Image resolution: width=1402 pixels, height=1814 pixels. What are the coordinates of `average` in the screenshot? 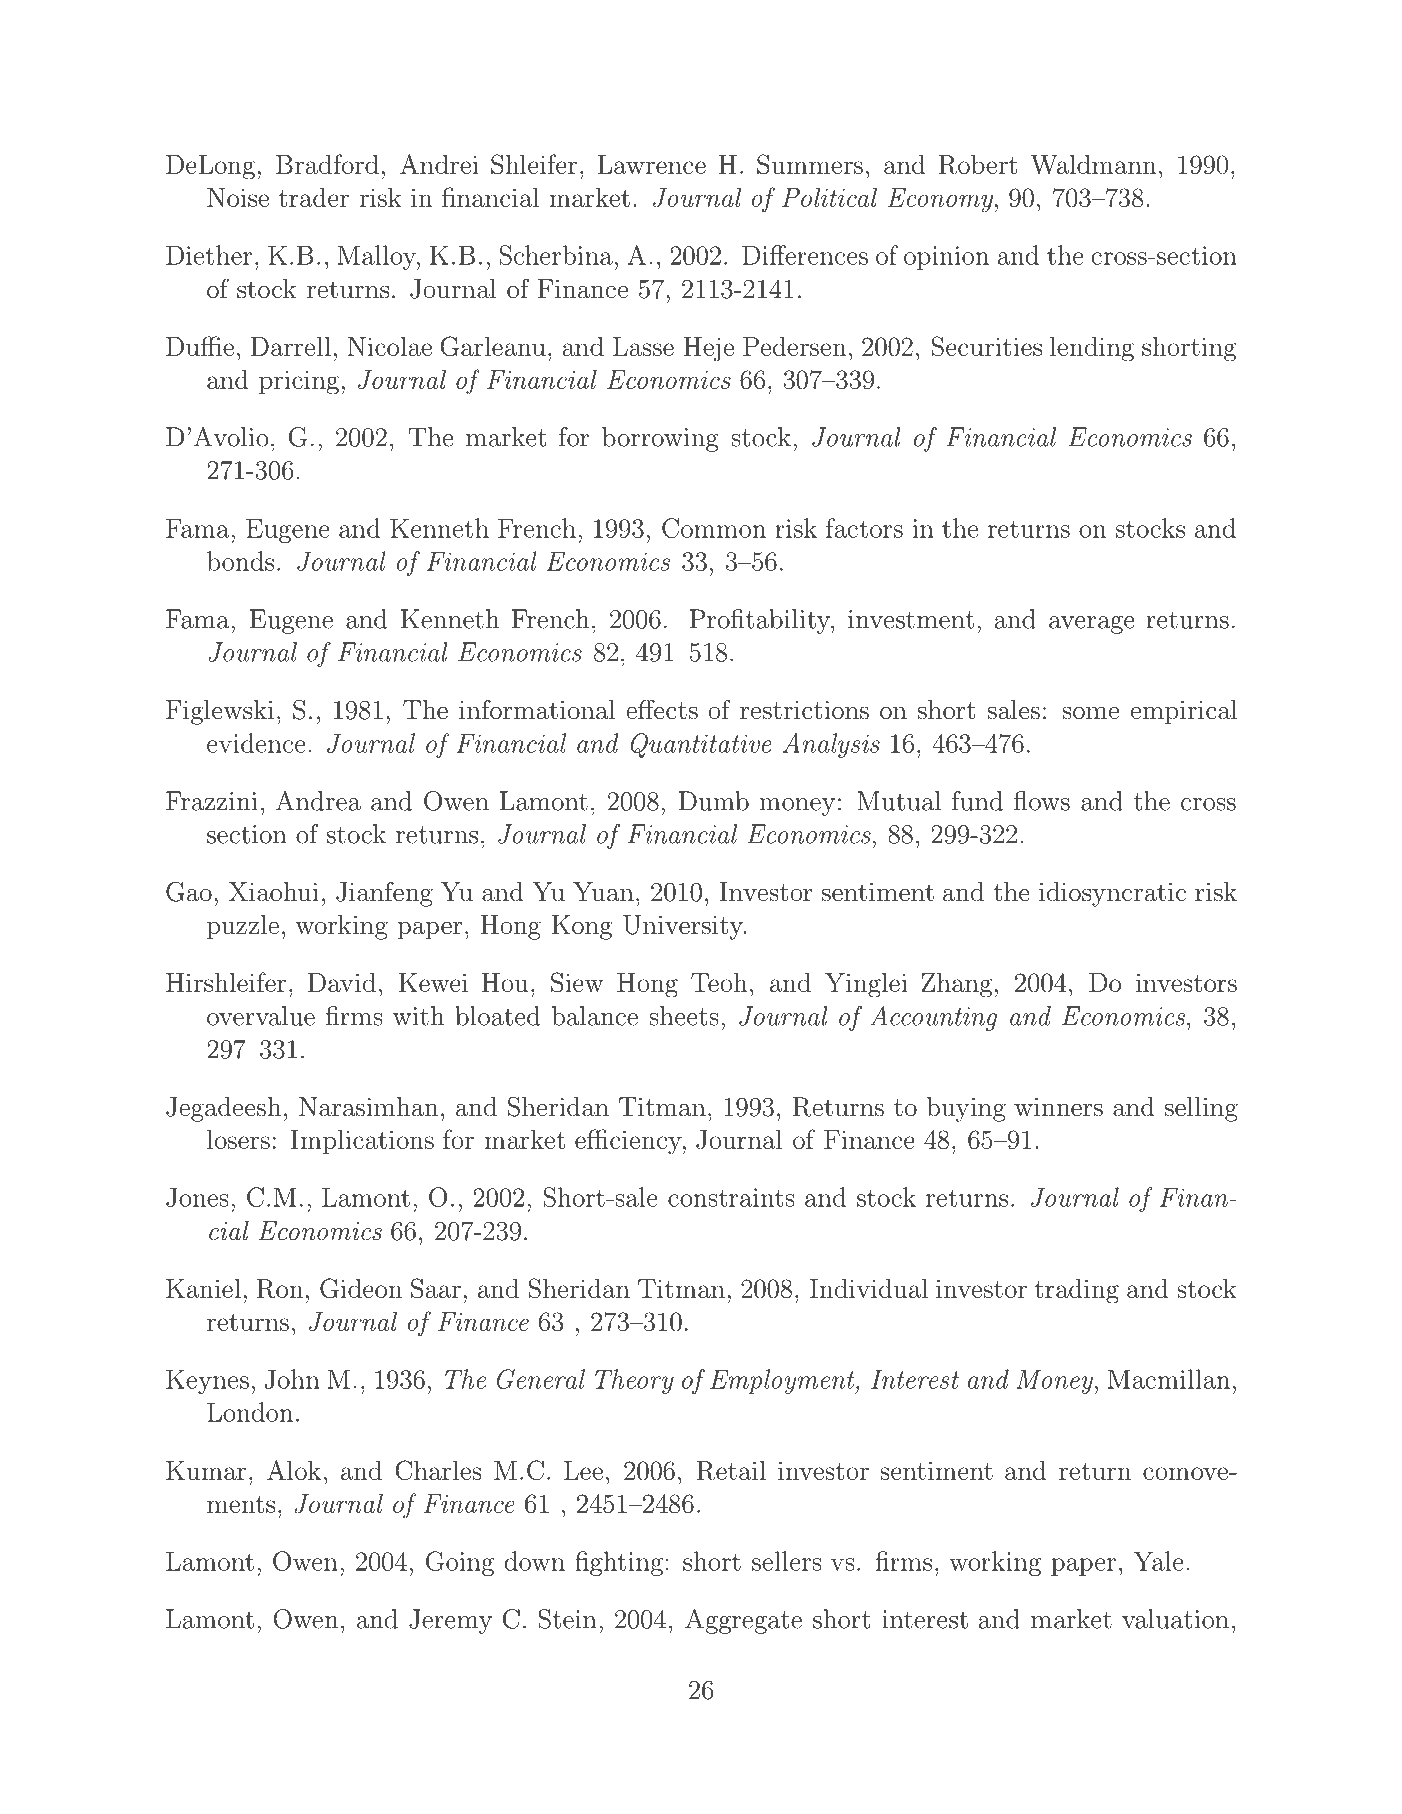 It's located at (1092, 625).
